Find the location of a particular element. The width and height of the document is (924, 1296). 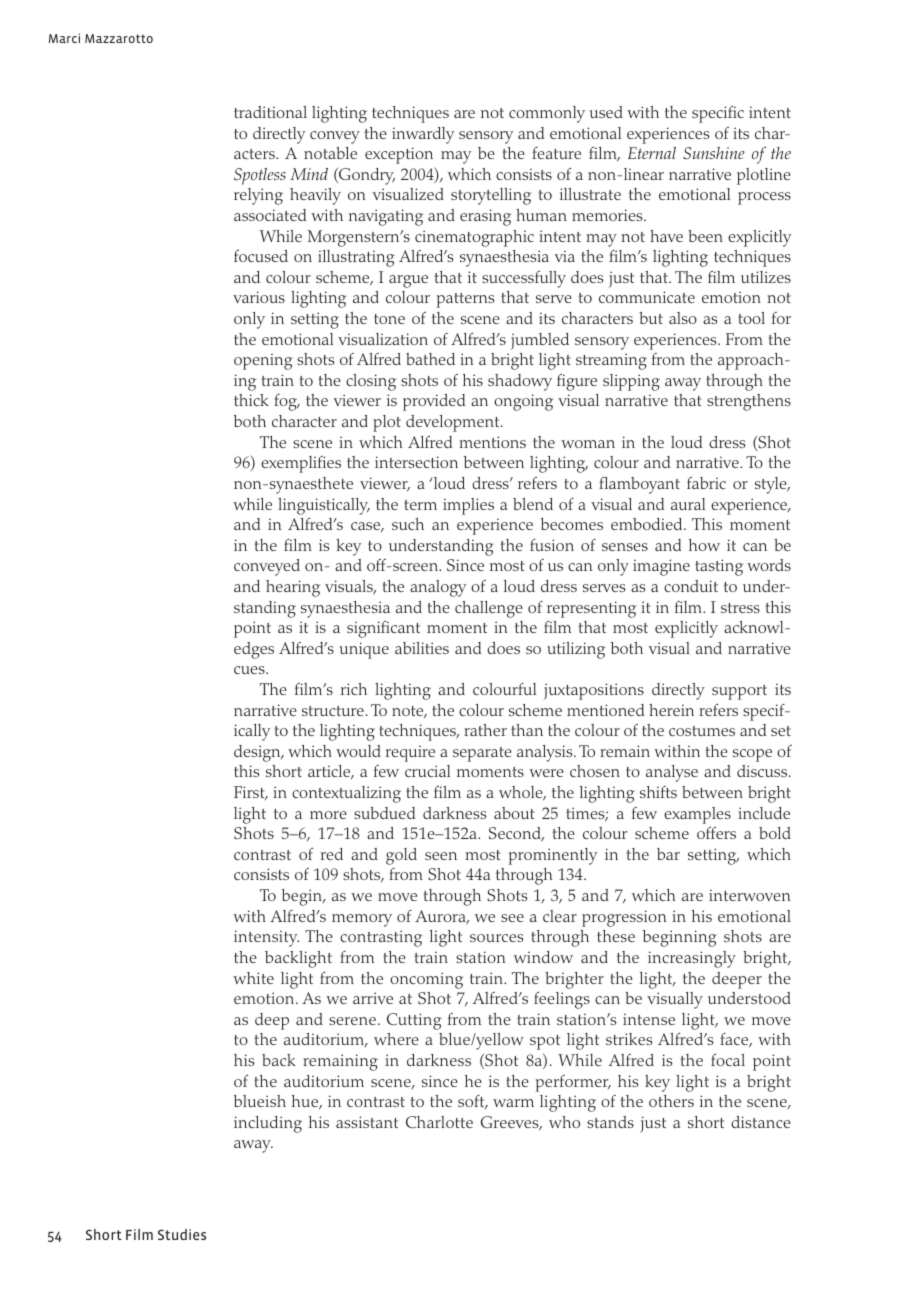

memory is located at coordinates (362, 920).
